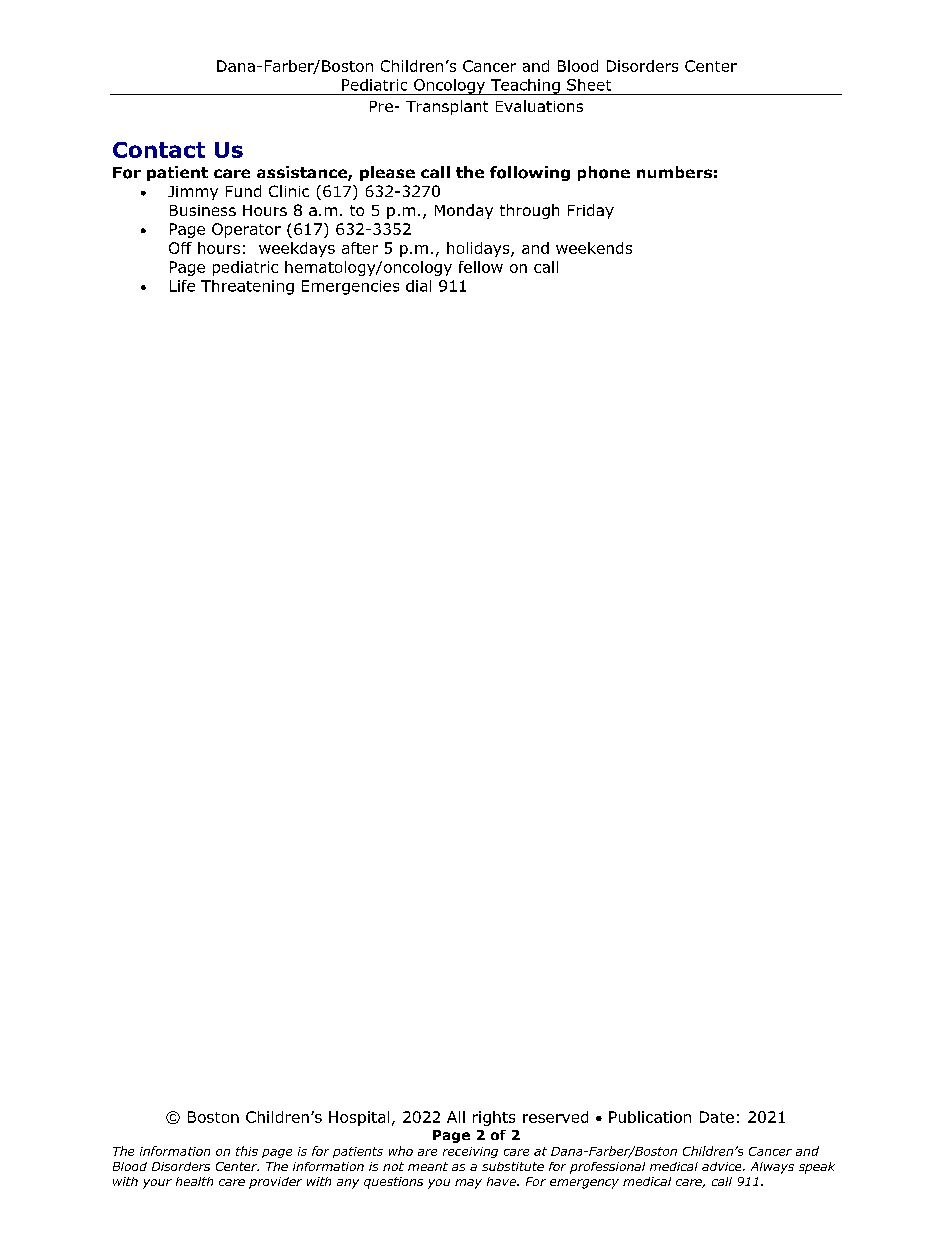 Image resolution: width=952 pixels, height=1233 pixels. What do you see at coordinates (247, 287) in the page?
I see `Threatening` at bounding box center [247, 287].
